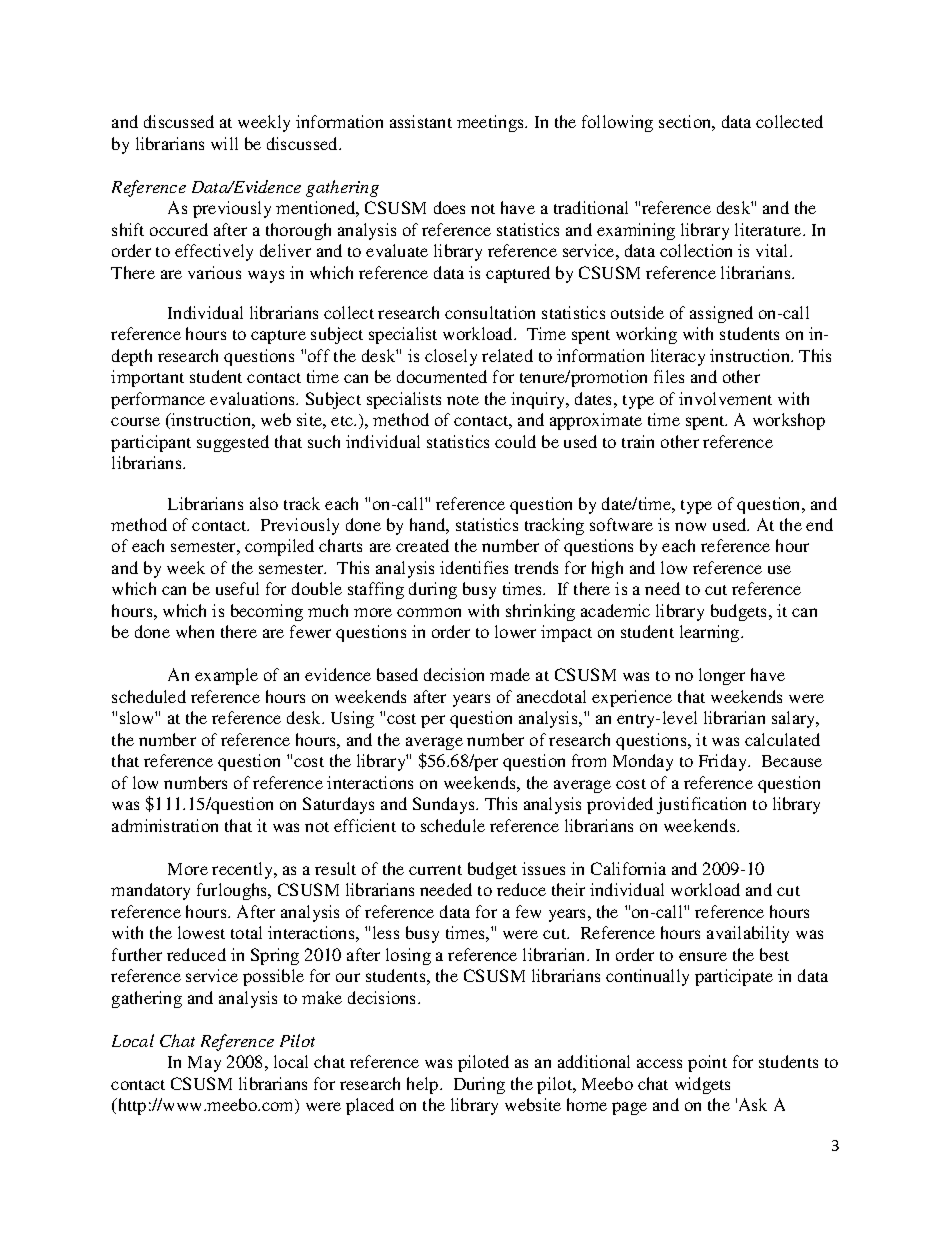  What do you see at coordinates (233, 443) in the document?
I see `suggested` at bounding box center [233, 443].
